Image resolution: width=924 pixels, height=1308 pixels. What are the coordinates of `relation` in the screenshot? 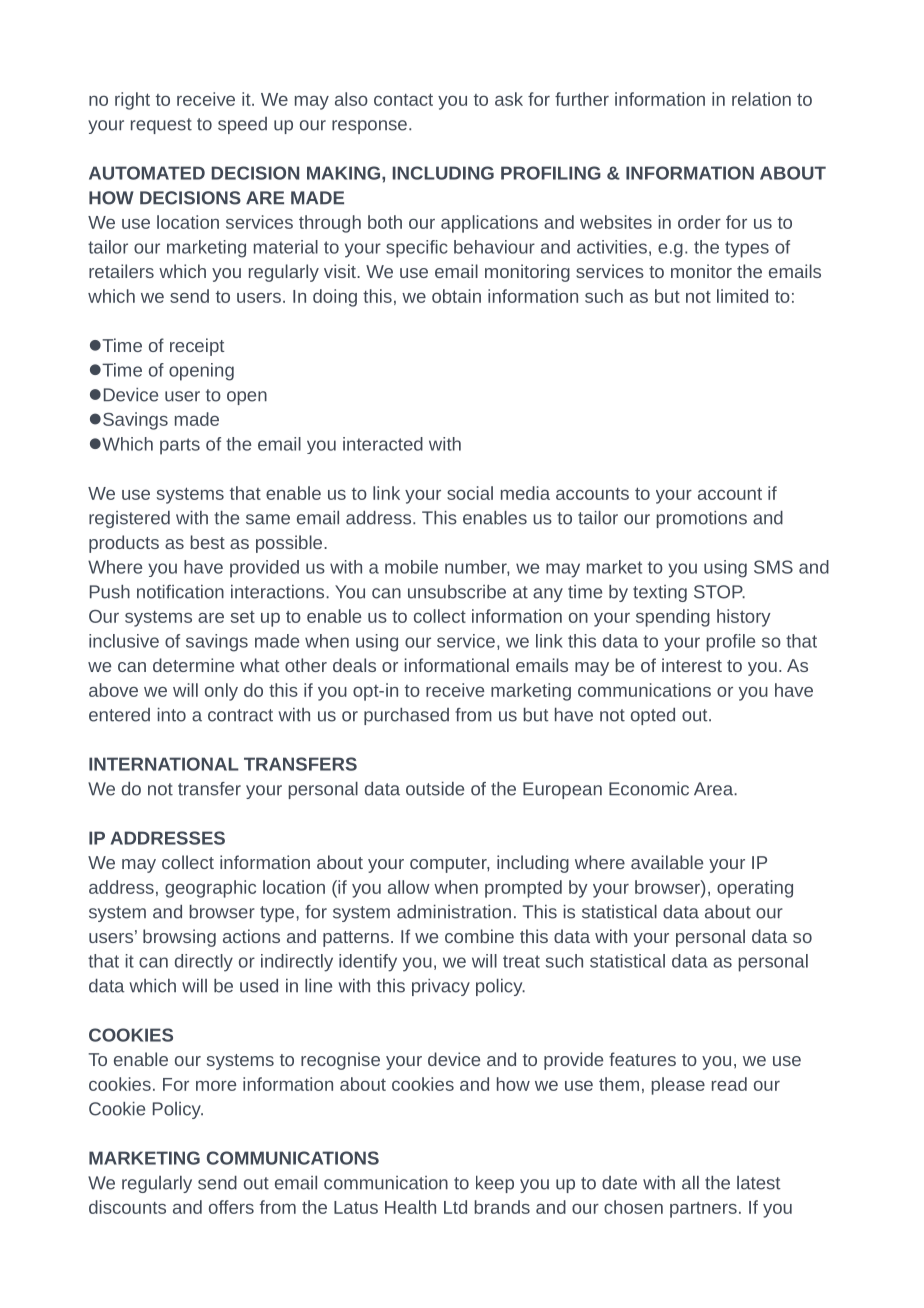 It's located at (761, 99).
